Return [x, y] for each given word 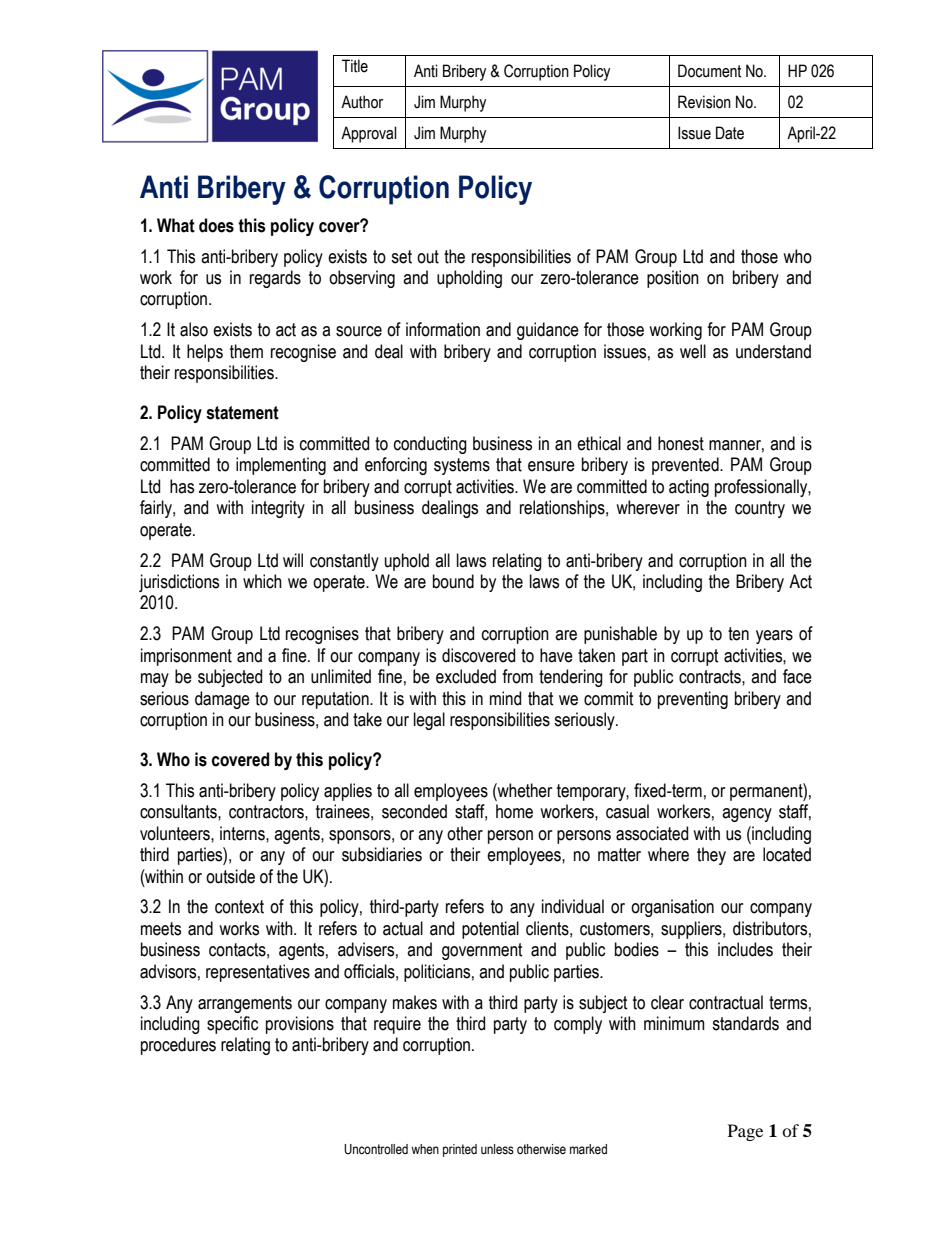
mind [505, 698]
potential [490, 930]
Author [362, 102]
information [443, 329]
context [239, 907]
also [194, 329]
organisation [672, 908]
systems [462, 466]
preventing [693, 700]
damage [222, 700]
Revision [704, 102]
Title [355, 66]
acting [689, 488]
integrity [278, 509]
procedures [178, 1046]
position [673, 279]
